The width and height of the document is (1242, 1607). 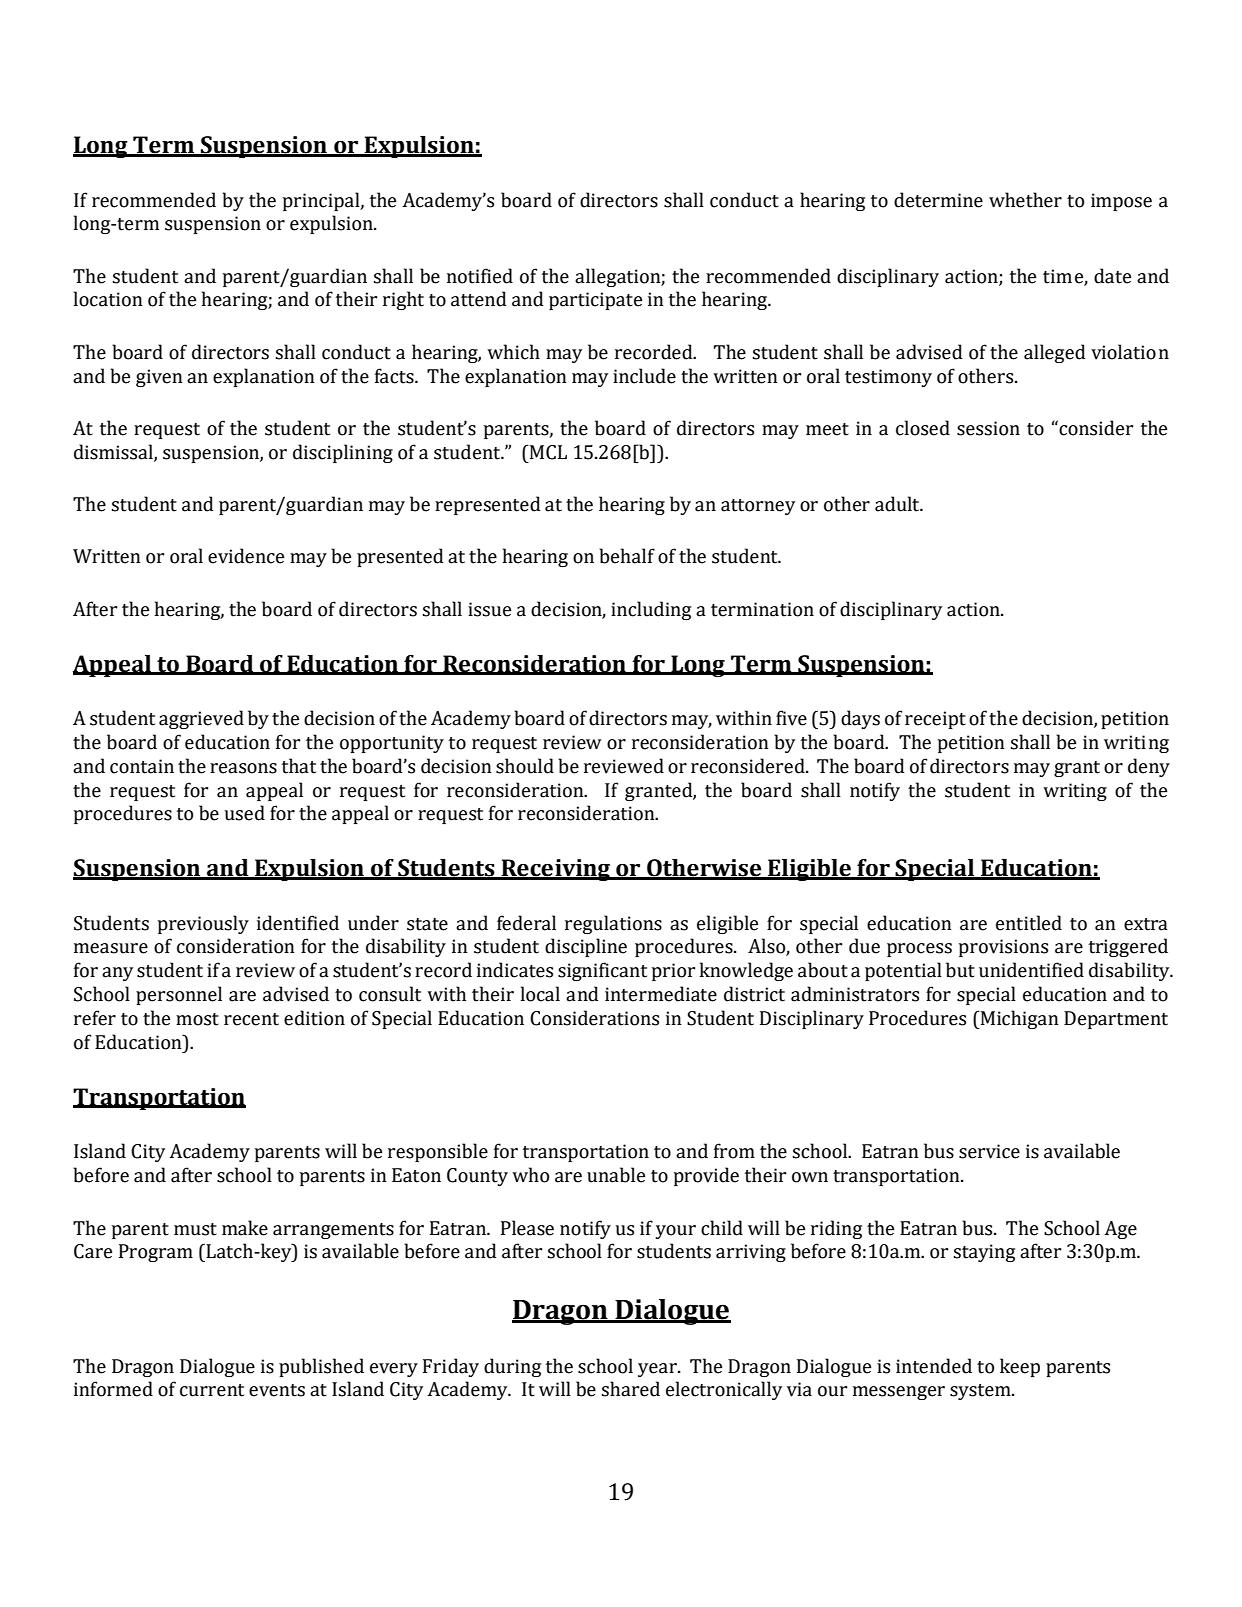 What do you see at coordinates (988, 428) in the document?
I see `session` at bounding box center [988, 428].
